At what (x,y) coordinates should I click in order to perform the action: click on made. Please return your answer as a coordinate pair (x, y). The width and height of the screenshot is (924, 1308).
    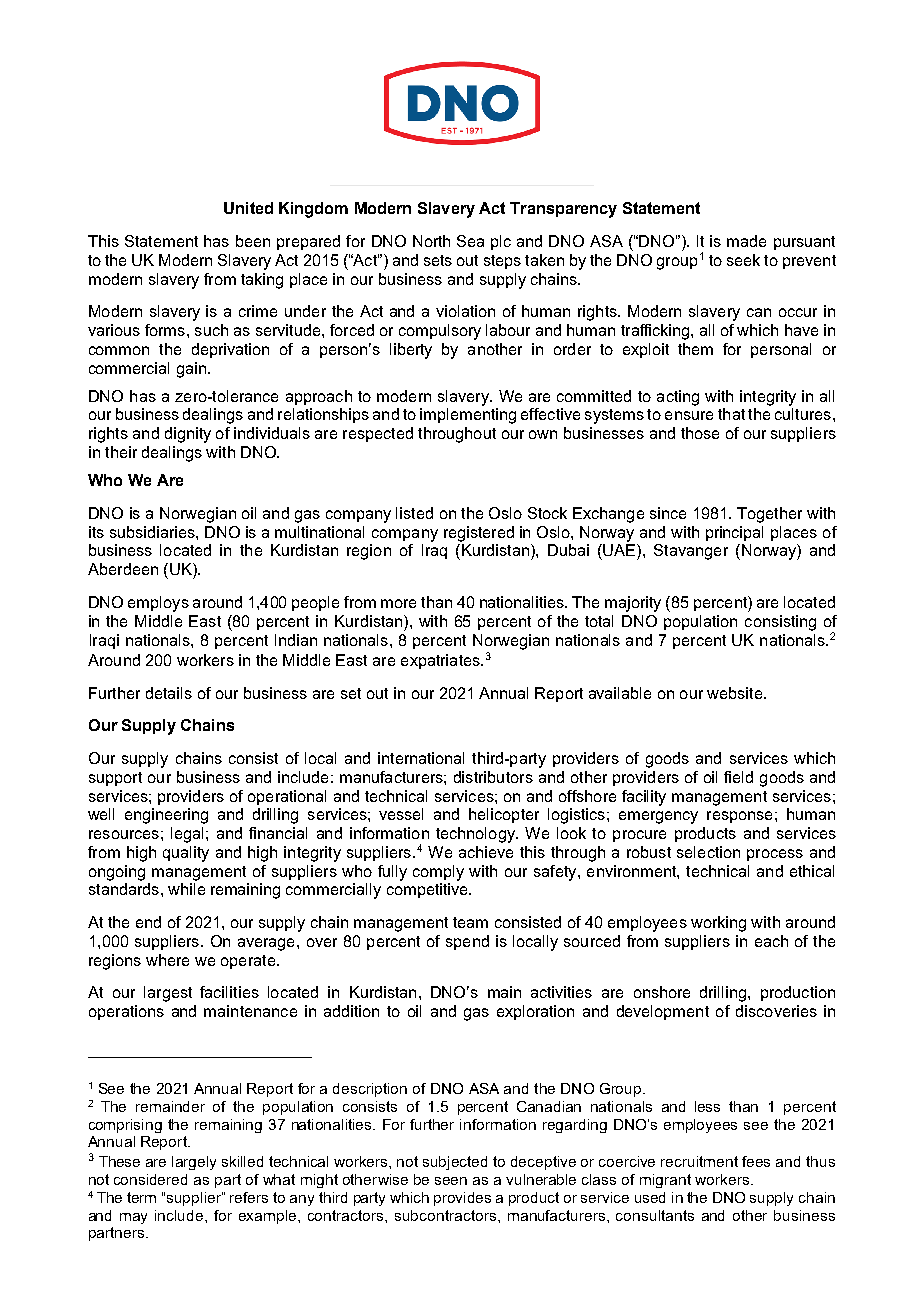
    Looking at the image, I should click on (746, 241).
